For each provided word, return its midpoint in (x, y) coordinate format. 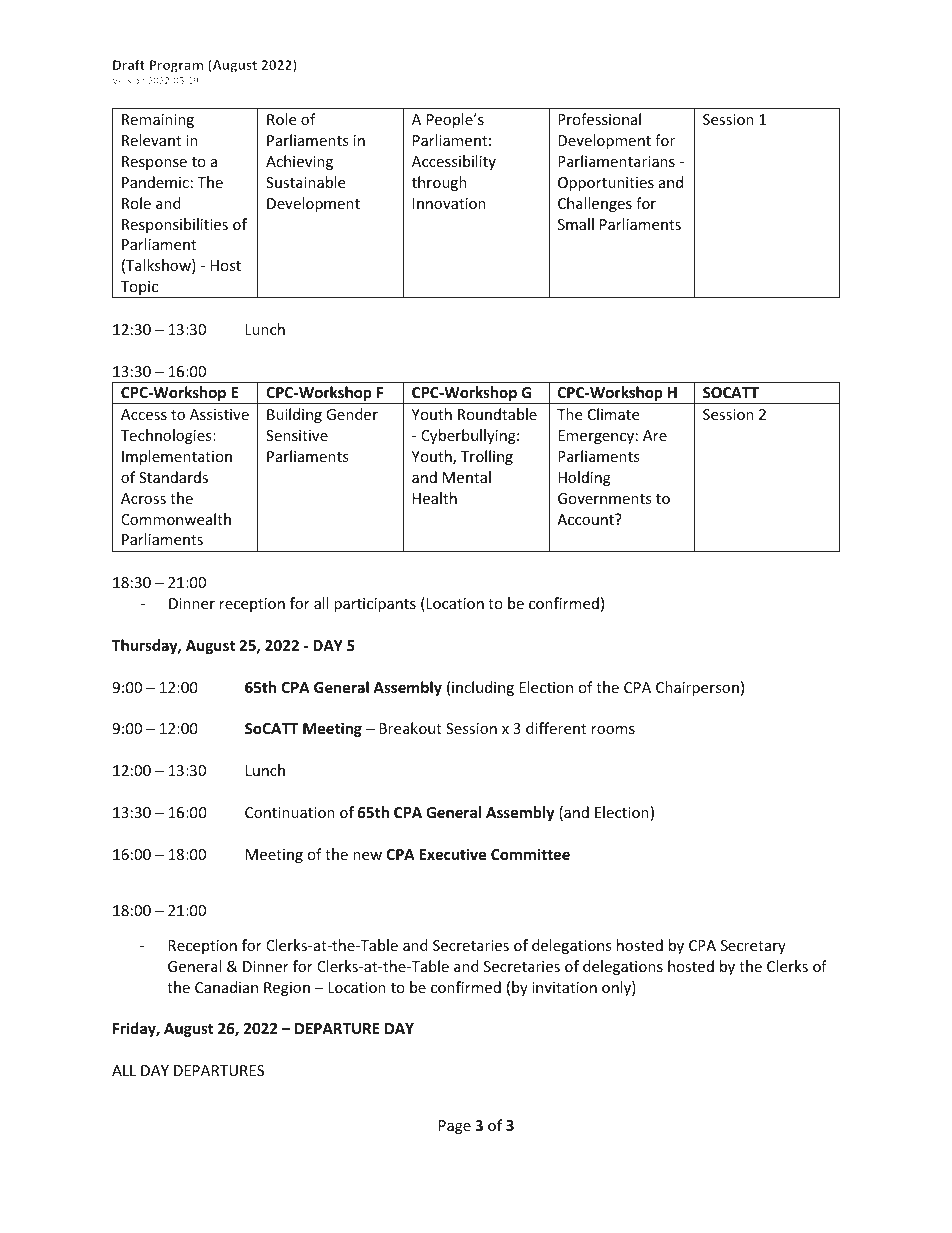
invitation (564, 987)
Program (176, 66)
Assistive (219, 414)
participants (375, 605)
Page (455, 1127)
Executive (453, 854)
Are (655, 435)
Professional (599, 119)
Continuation (290, 812)
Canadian (226, 987)
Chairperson (697, 688)
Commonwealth (176, 519)
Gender (352, 414)
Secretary (753, 947)
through (439, 183)
